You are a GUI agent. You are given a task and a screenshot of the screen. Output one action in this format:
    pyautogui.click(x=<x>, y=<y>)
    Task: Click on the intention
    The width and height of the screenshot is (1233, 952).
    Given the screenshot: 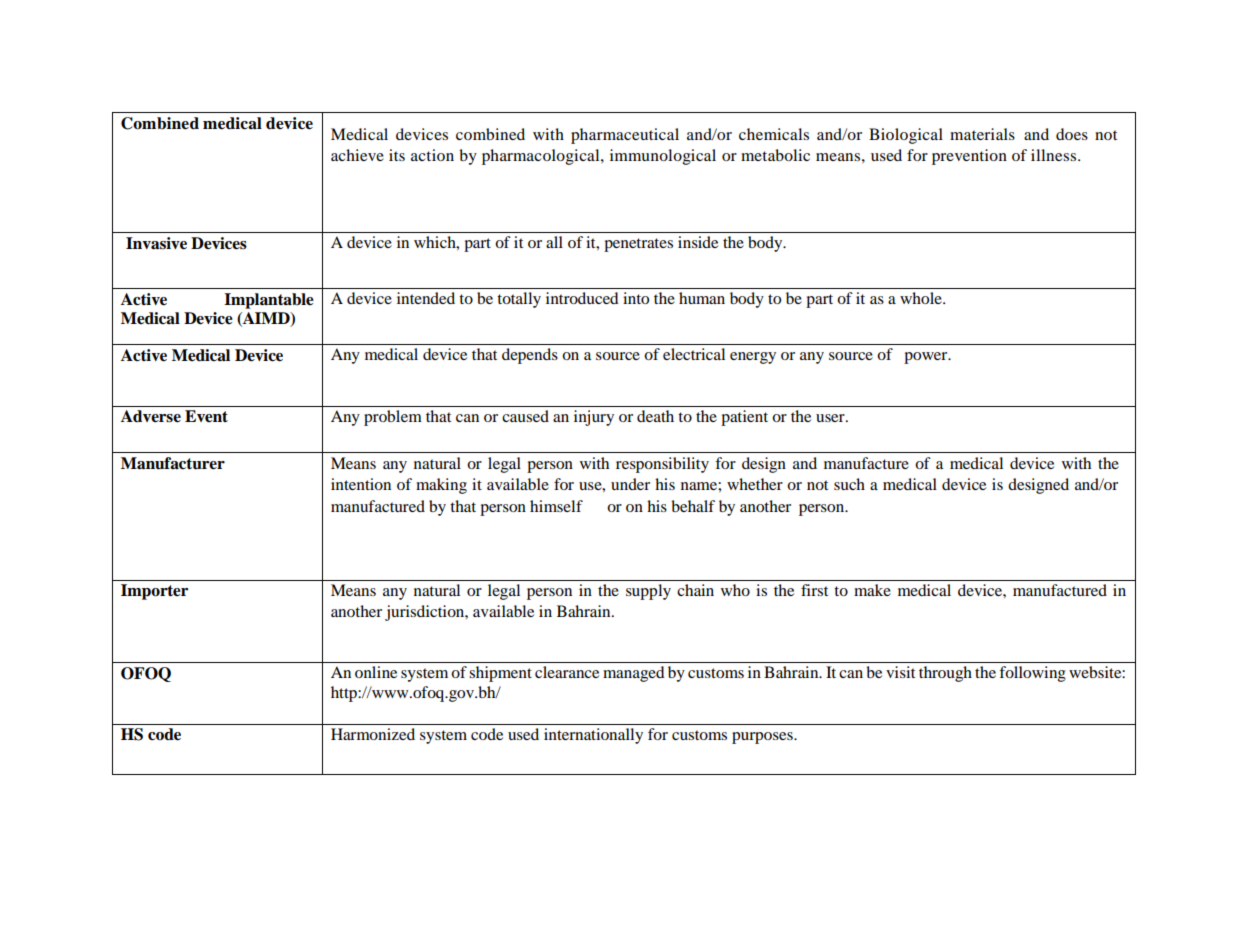 What is the action you would take?
    pyautogui.click(x=361, y=484)
